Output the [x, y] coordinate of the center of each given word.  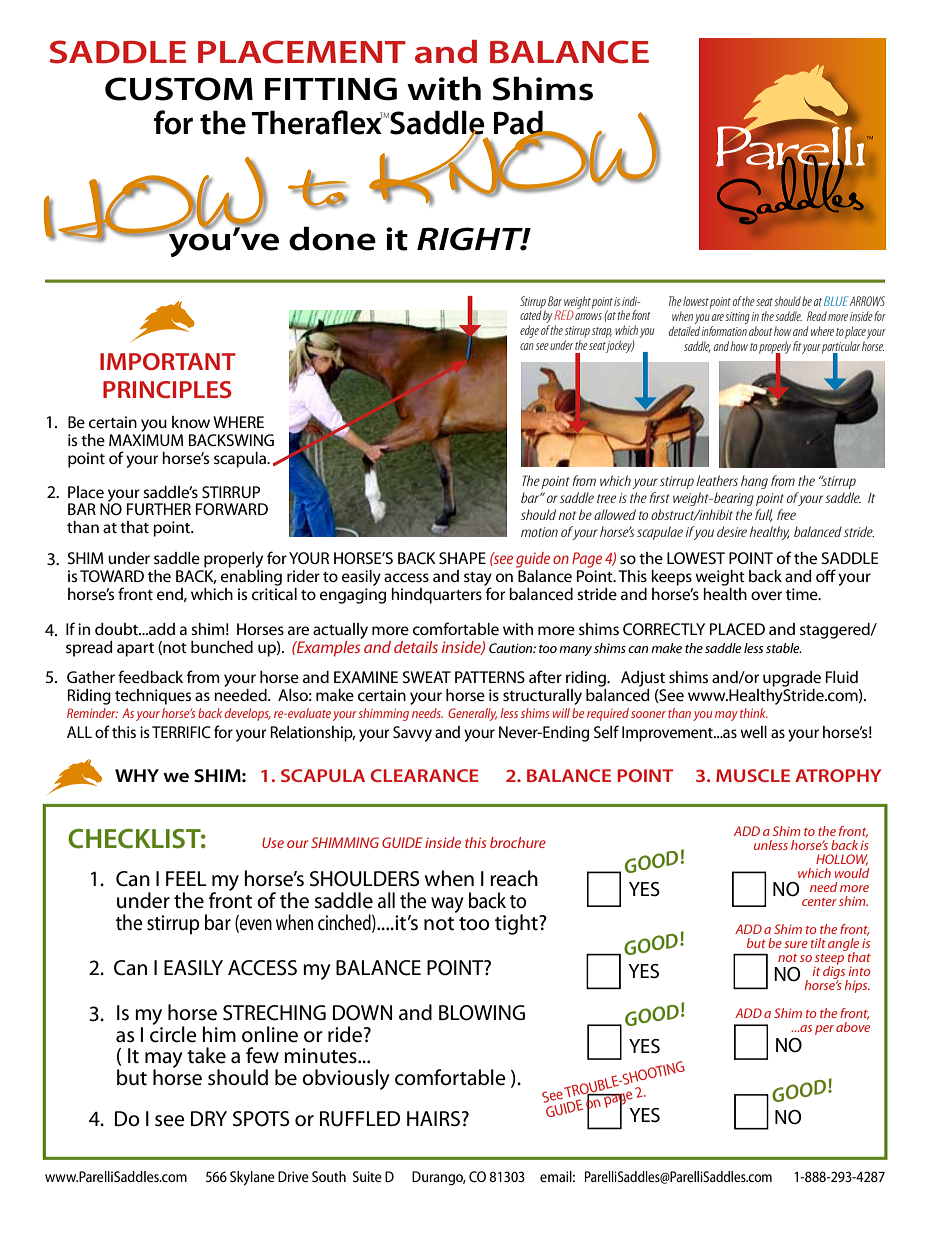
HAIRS [433, 1119]
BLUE [836, 301]
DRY [209, 1118]
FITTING [331, 89]
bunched [222, 647]
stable [784, 648]
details [416, 647]
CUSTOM [179, 89]
